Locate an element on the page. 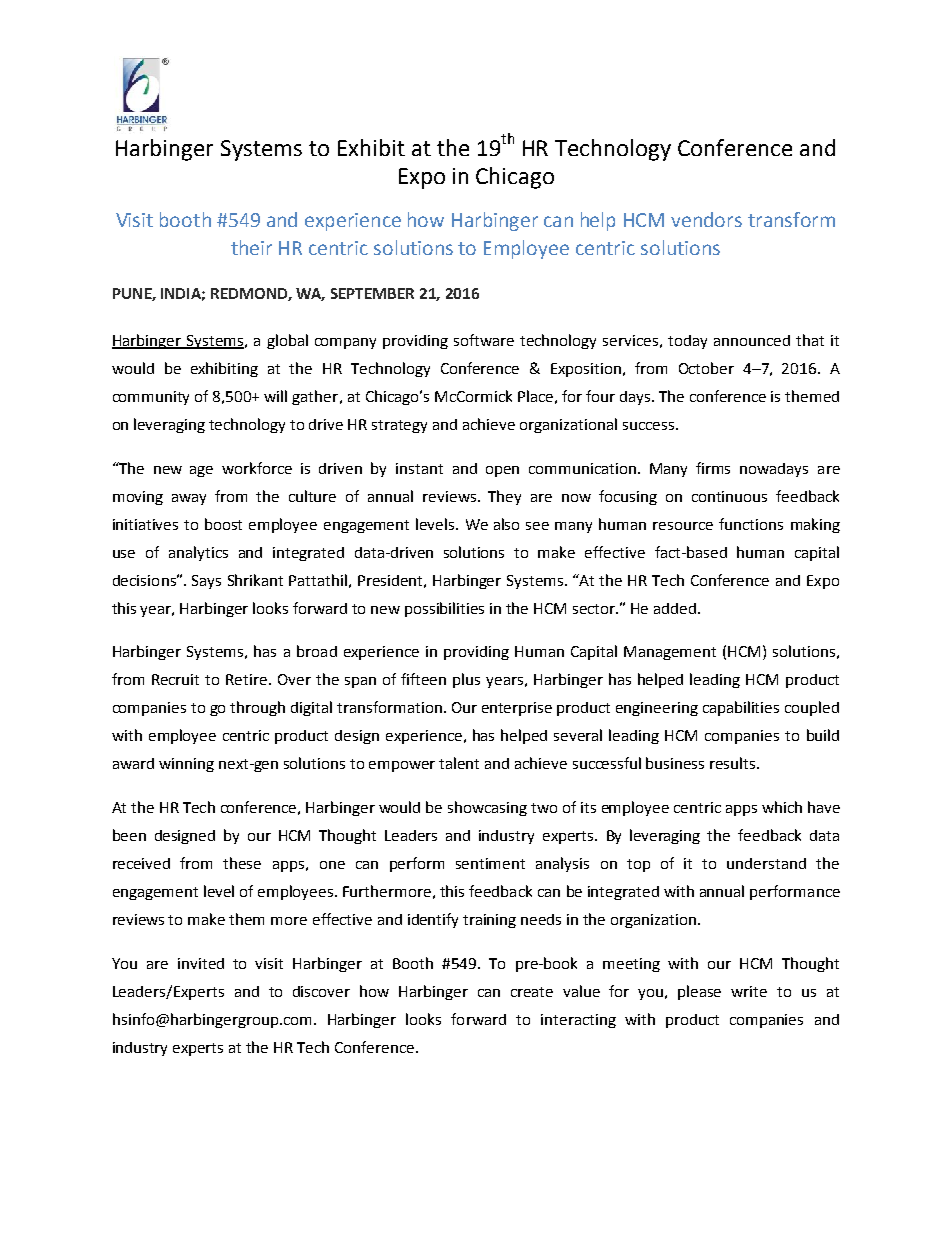 The image size is (952, 1233). showcasing is located at coordinates (487, 808).
